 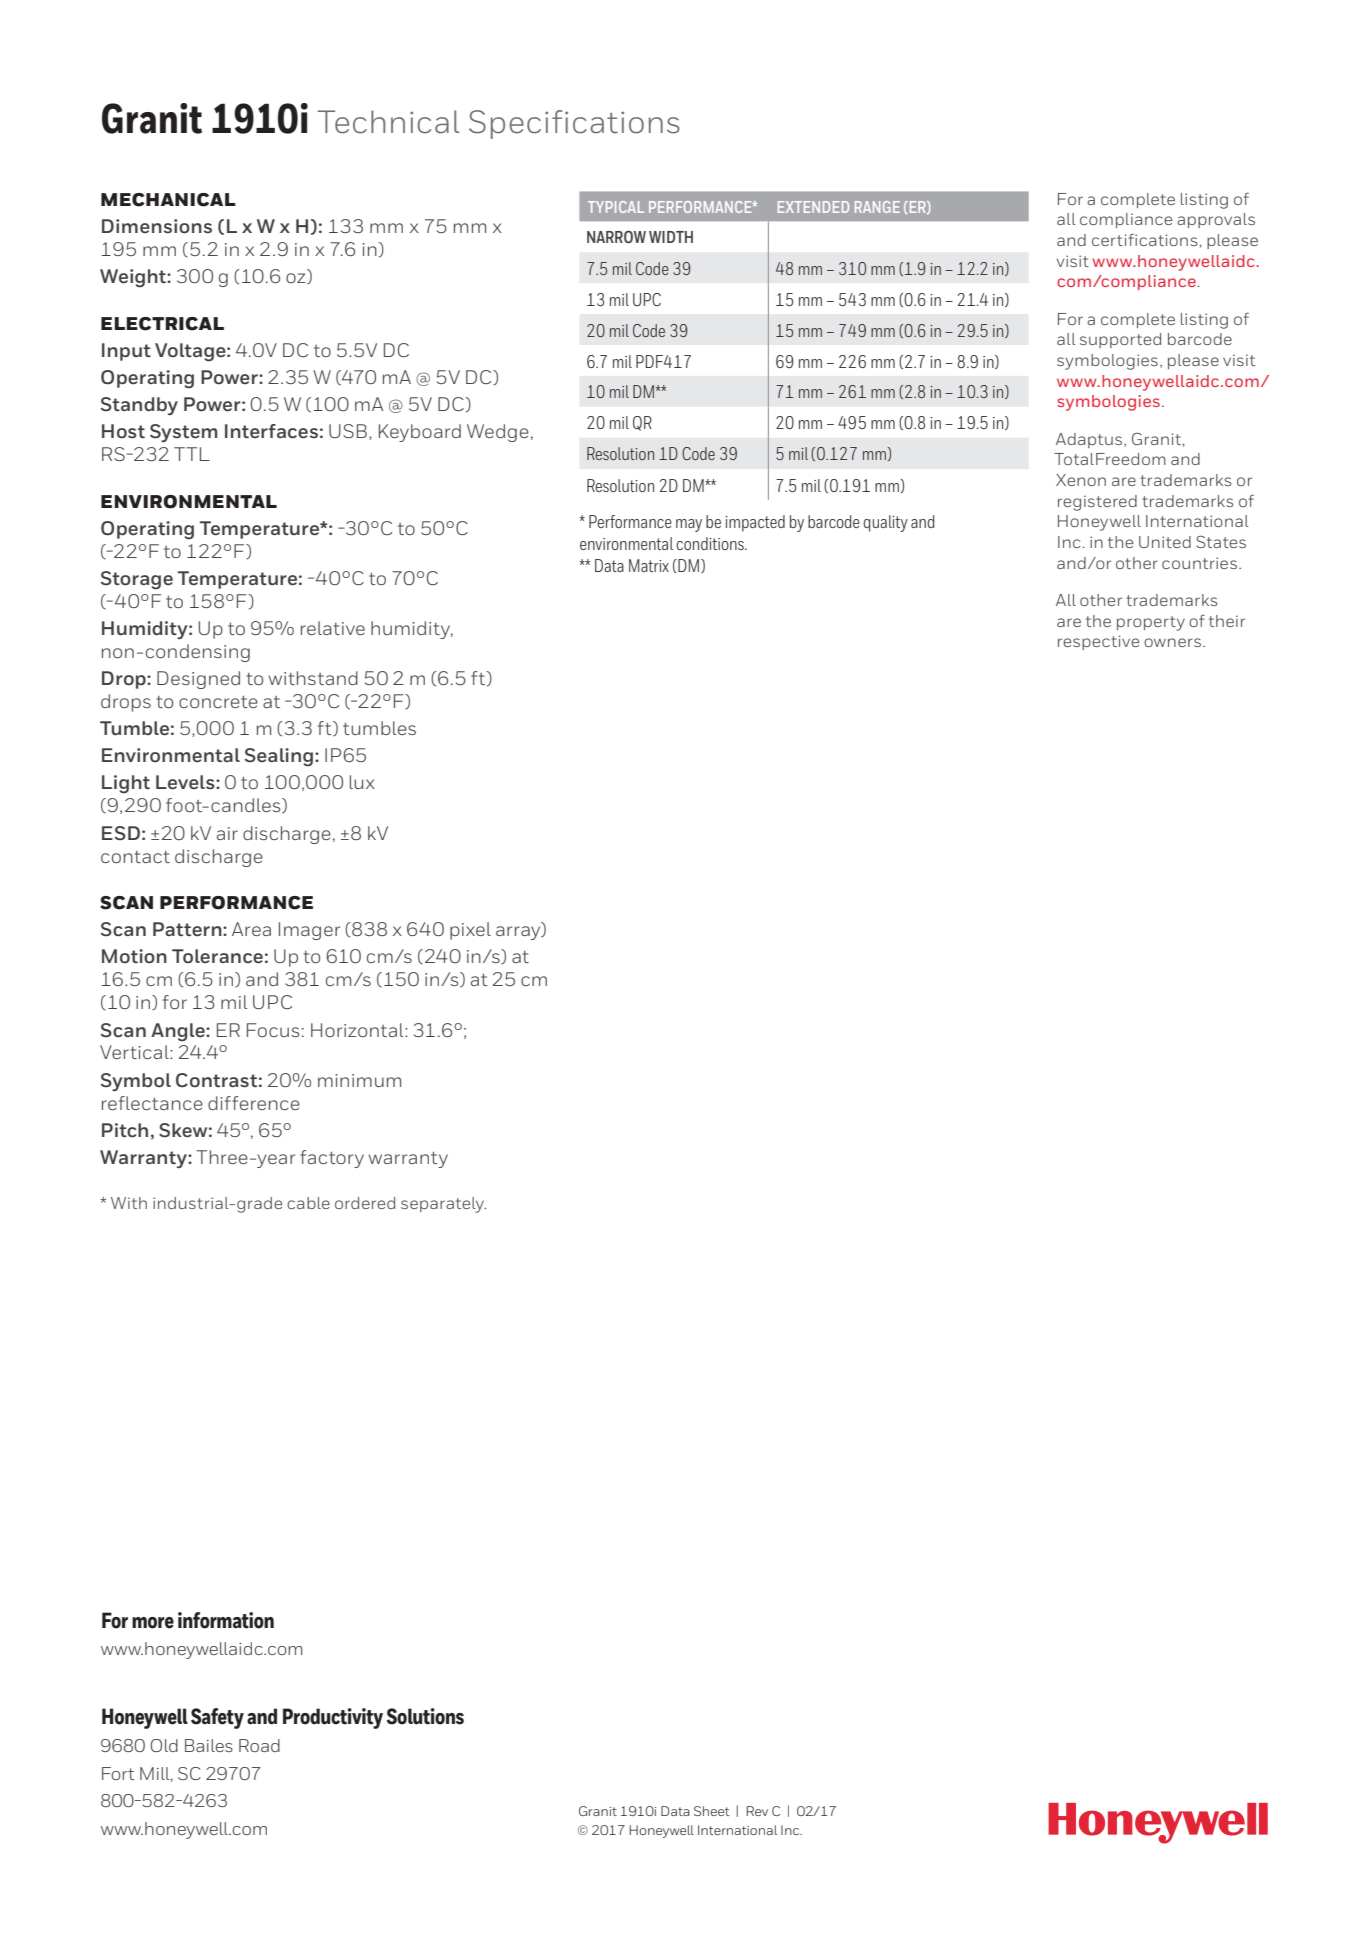 What do you see at coordinates (616, 207) in the screenshot?
I see `TYPICAL` at bounding box center [616, 207].
